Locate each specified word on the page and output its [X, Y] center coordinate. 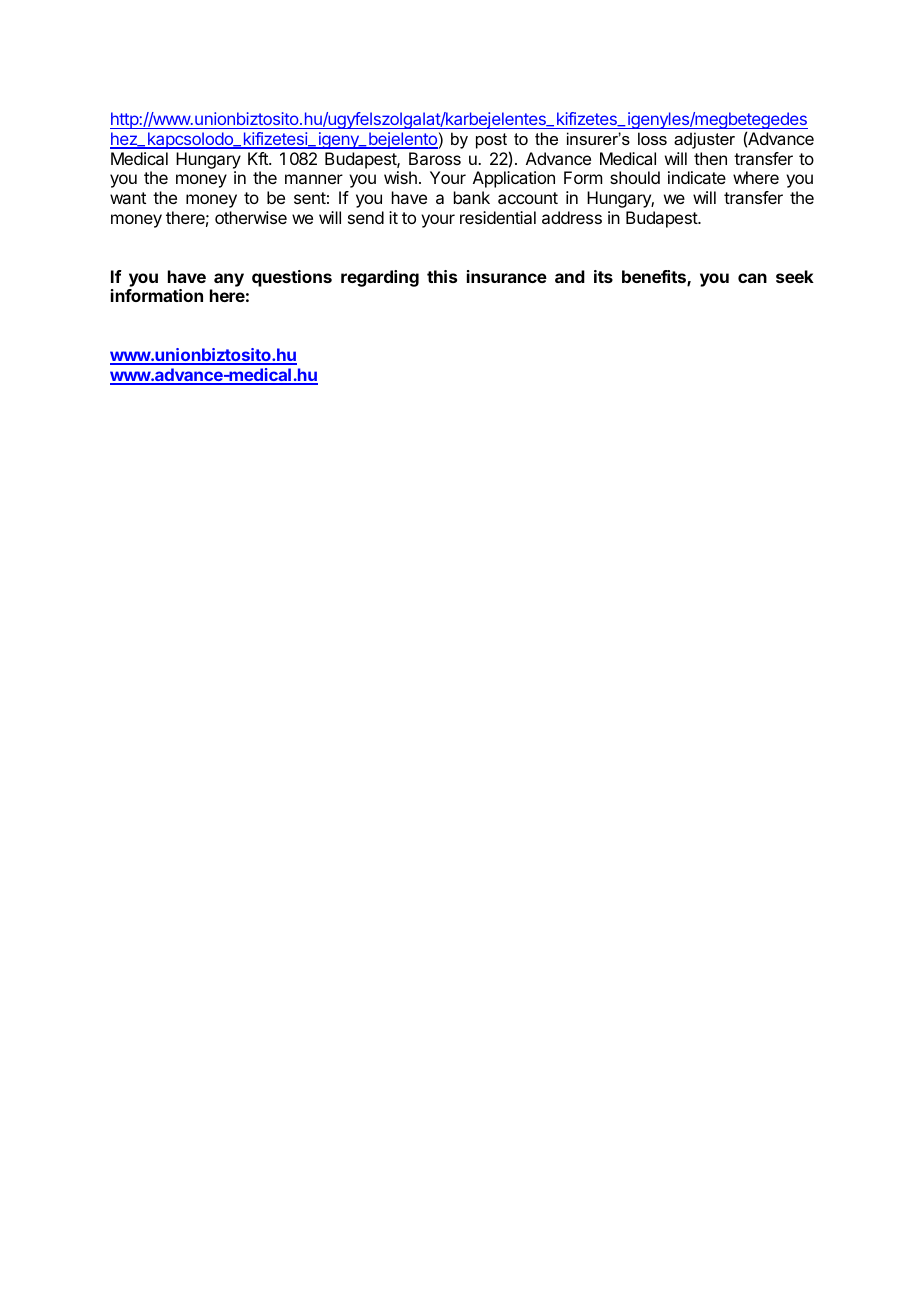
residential [498, 217]
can [752, 278]
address [572, 217]
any [229, 280]
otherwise [251, 217]
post [491, 141]
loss [652, 138]
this [442, 276]
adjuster [704, 140]
